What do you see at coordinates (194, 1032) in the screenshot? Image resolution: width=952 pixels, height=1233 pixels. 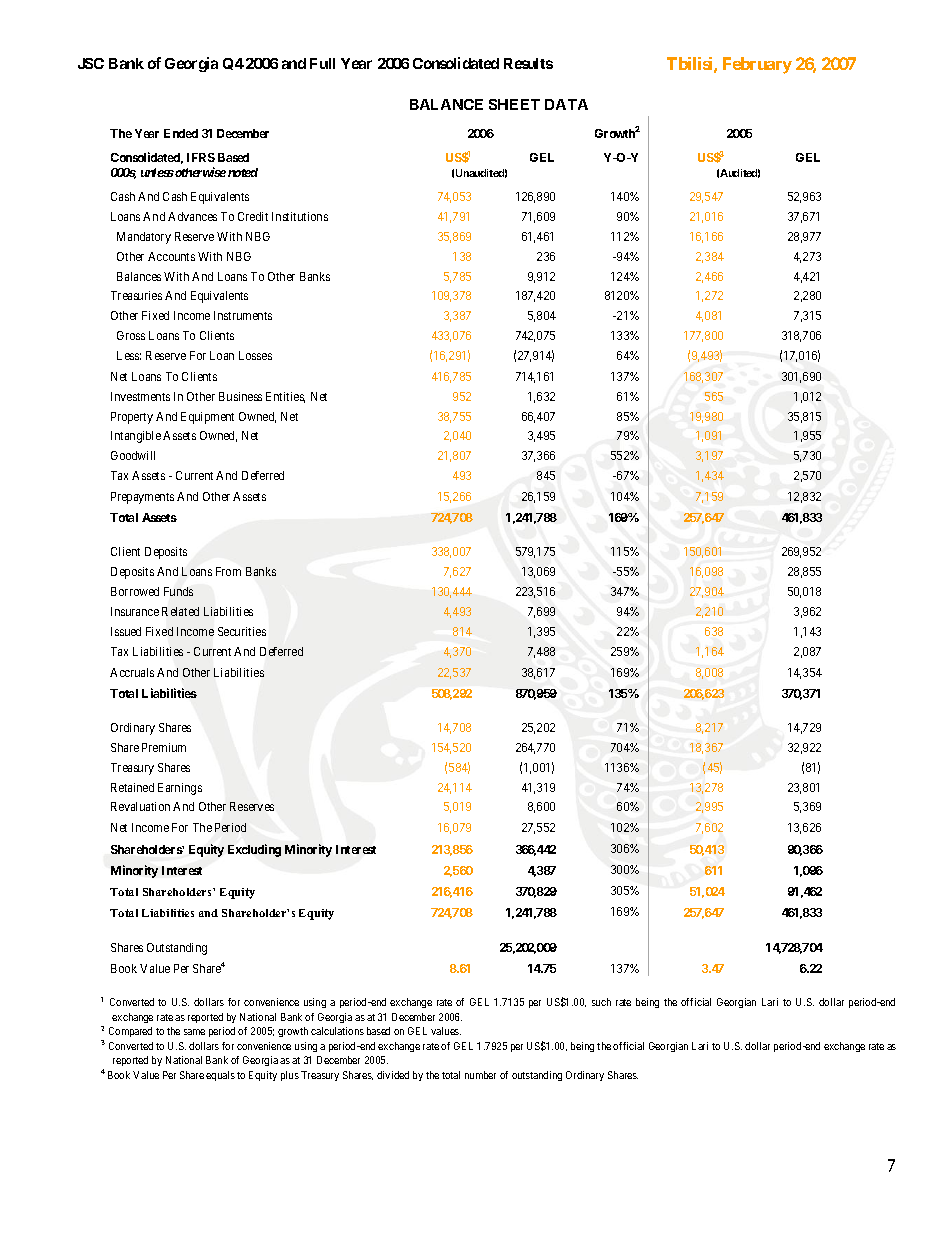 I see `same` at bounding box center [194, 1032].
